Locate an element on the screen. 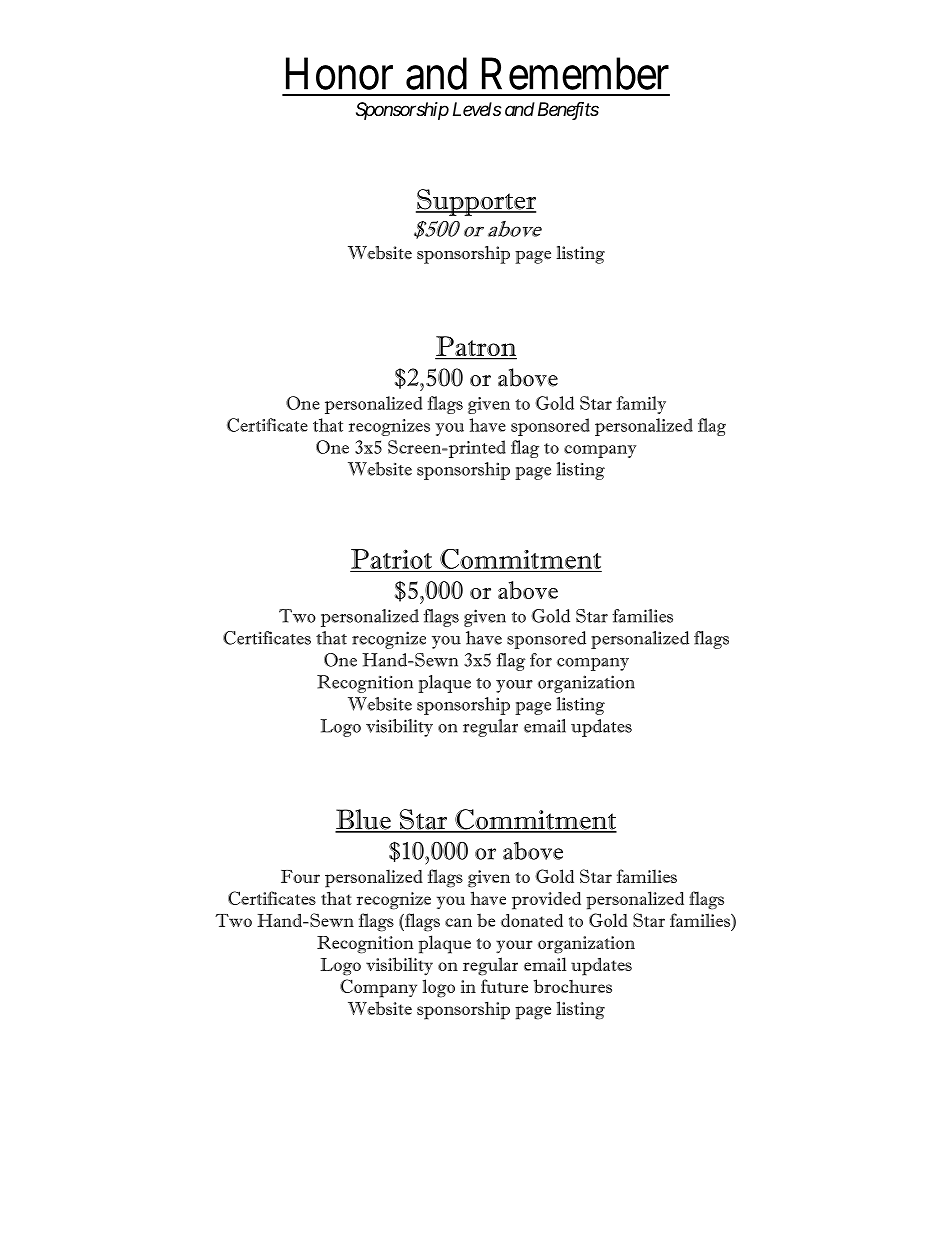 This screenshot has width=952, height=1233. Four is located at coordinates (300, 876).
